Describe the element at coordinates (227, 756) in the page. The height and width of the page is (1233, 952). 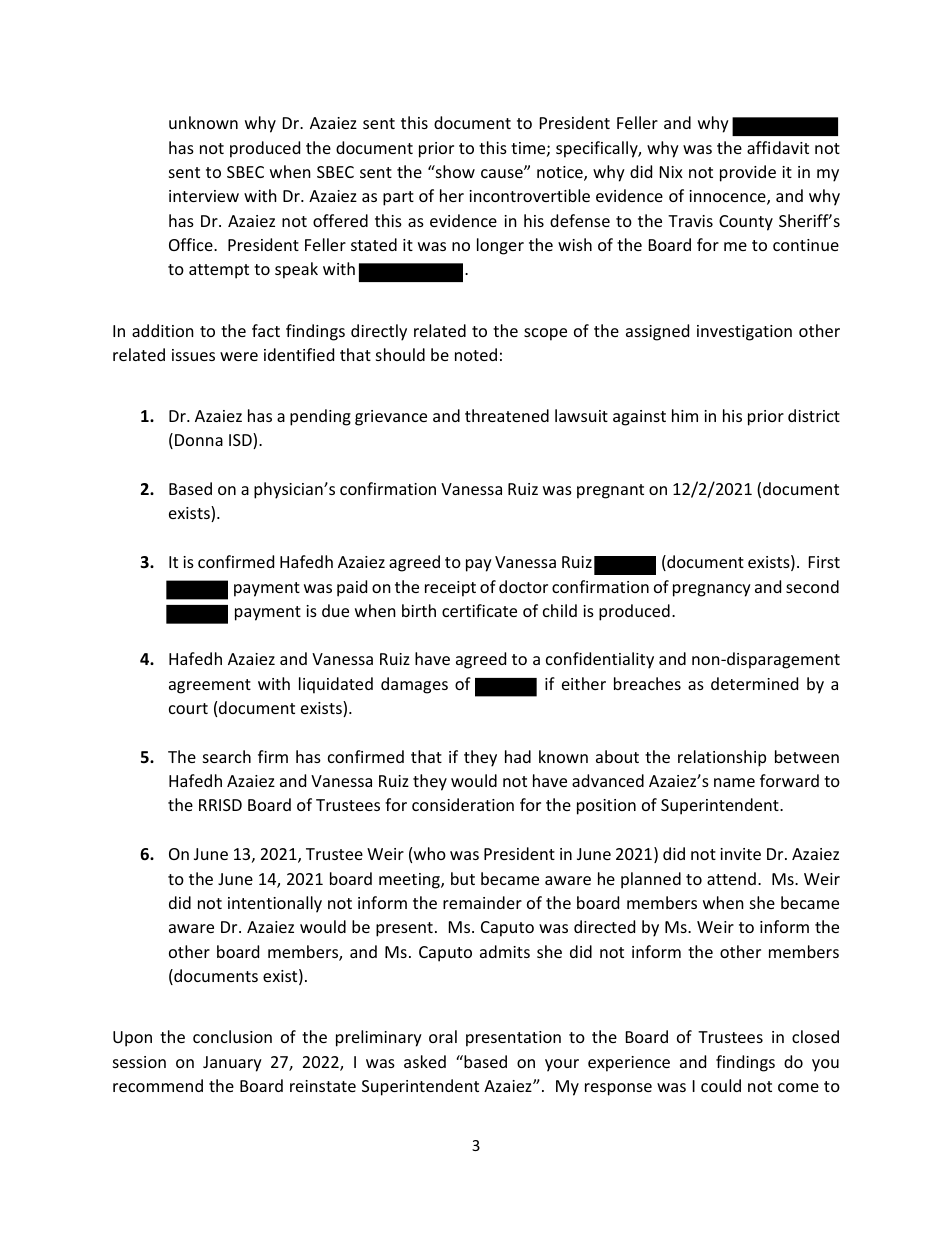
I see `search` at that location.
